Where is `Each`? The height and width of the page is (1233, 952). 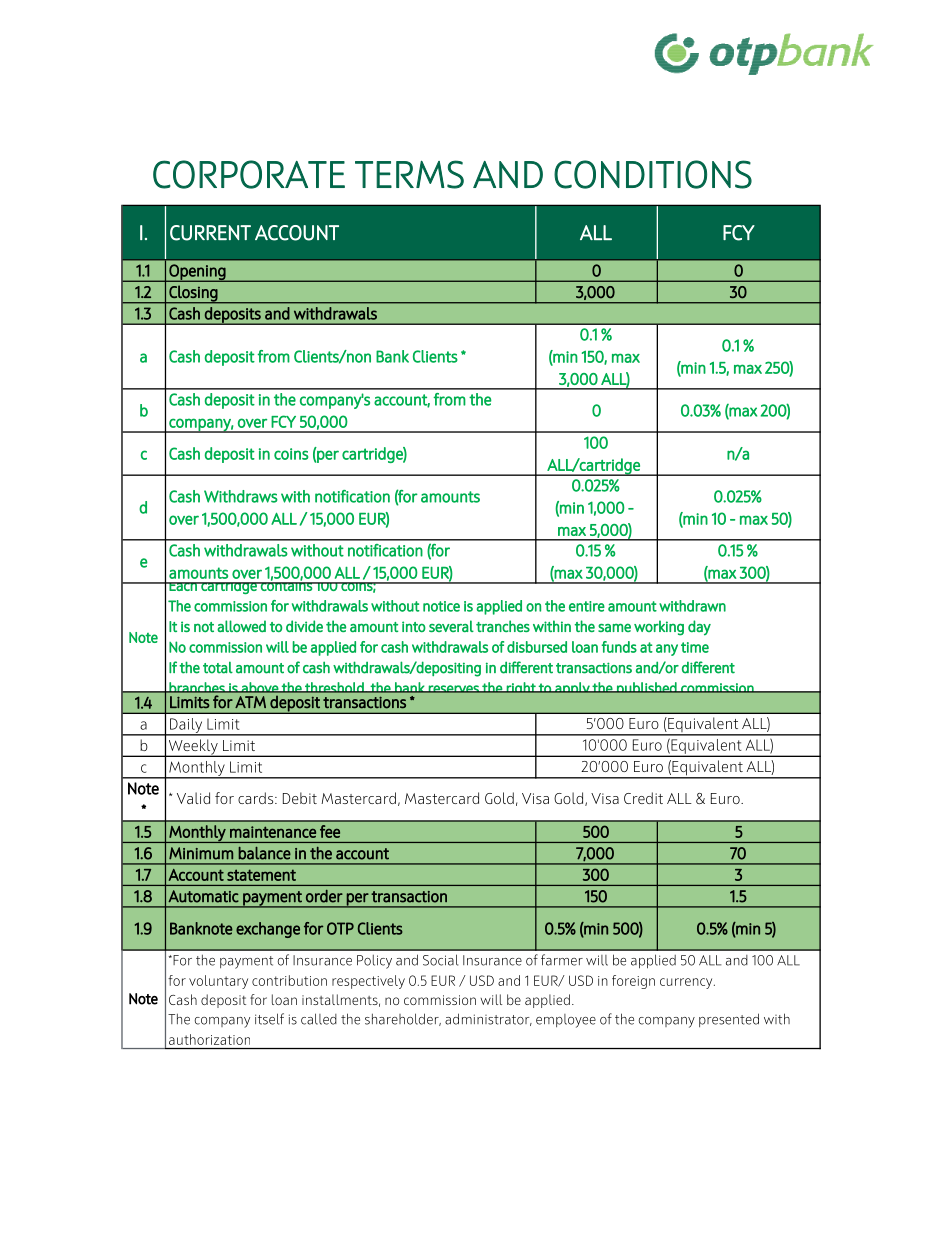
Each is located at coordinates (183, 584).
